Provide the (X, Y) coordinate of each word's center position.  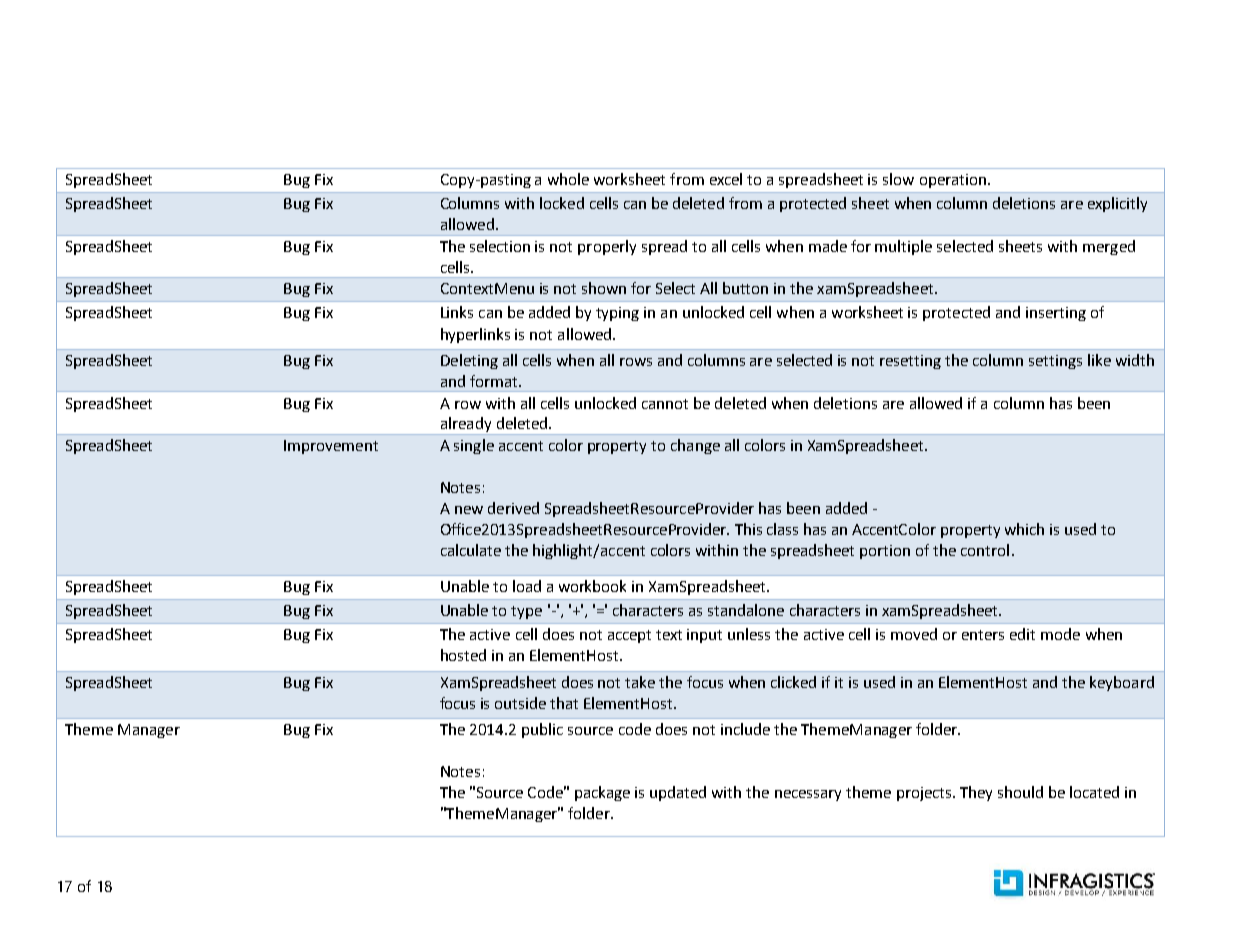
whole (568, 179)
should (1020, 792)
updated (678, 793)
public (542, 730)
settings (1055, 362)
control (985, 550)
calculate (471, 550)
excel (726, 179)
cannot (665, 404)
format (495, 381)
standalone (746, 610)
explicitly (1117, 204)
